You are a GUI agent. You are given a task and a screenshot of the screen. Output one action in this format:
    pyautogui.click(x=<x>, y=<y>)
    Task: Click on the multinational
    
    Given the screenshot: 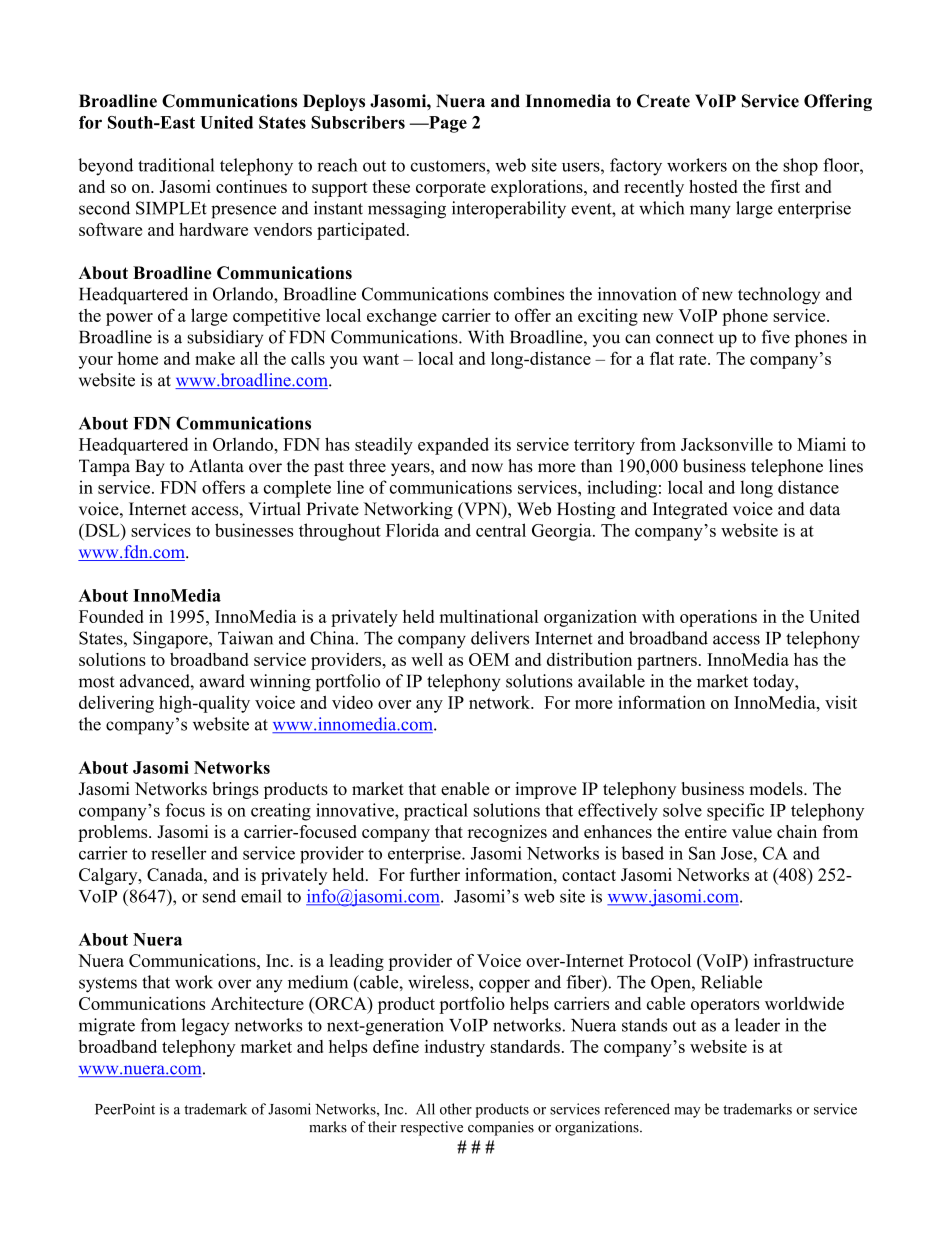 What is the action you would take?
    pyautogui.click(x=489, y=616)
